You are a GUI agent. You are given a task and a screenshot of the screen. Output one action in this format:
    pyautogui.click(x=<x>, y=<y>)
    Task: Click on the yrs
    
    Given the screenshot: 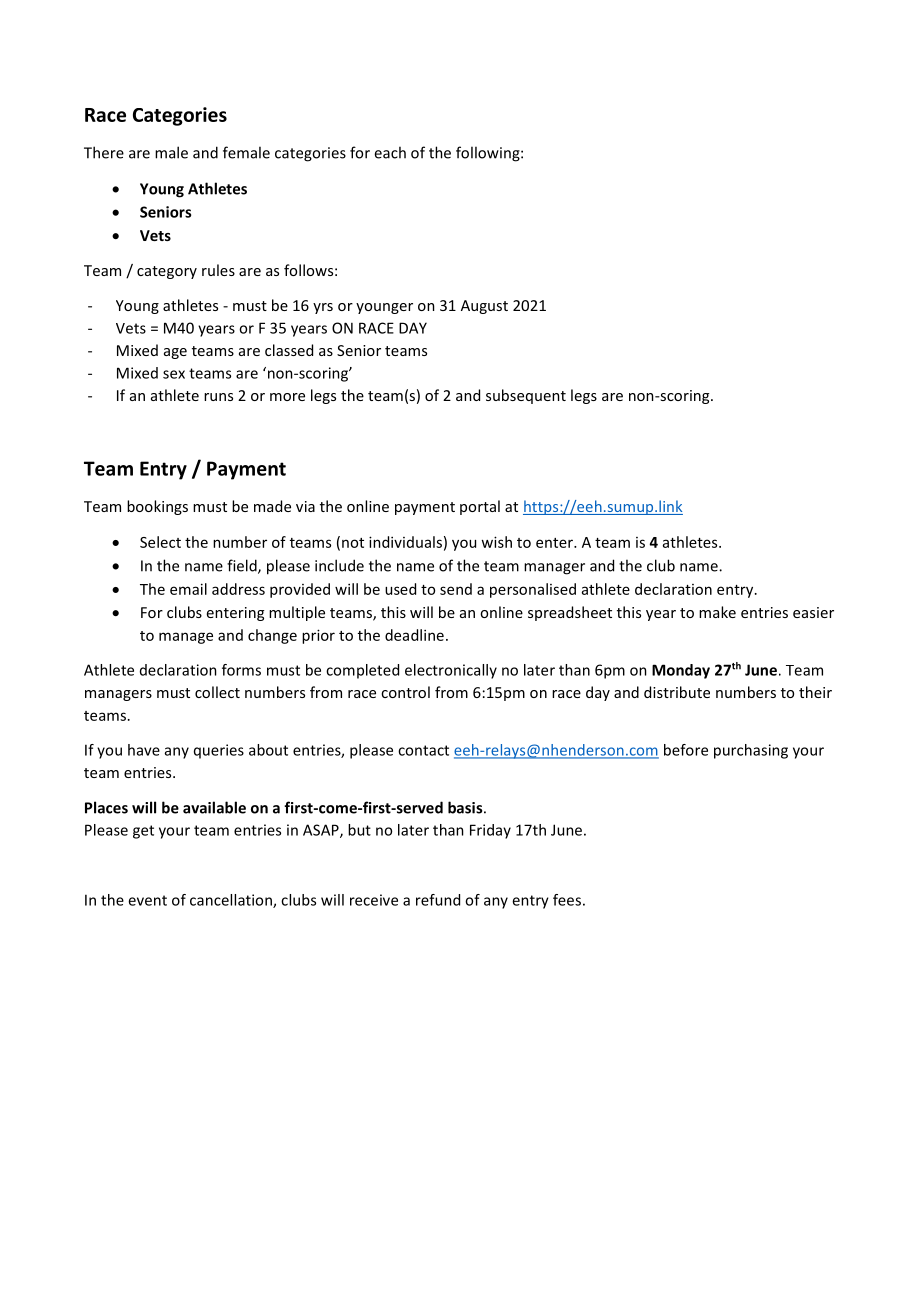 What is the action you would take?
    pyautogui.click(x=323, y=308)
